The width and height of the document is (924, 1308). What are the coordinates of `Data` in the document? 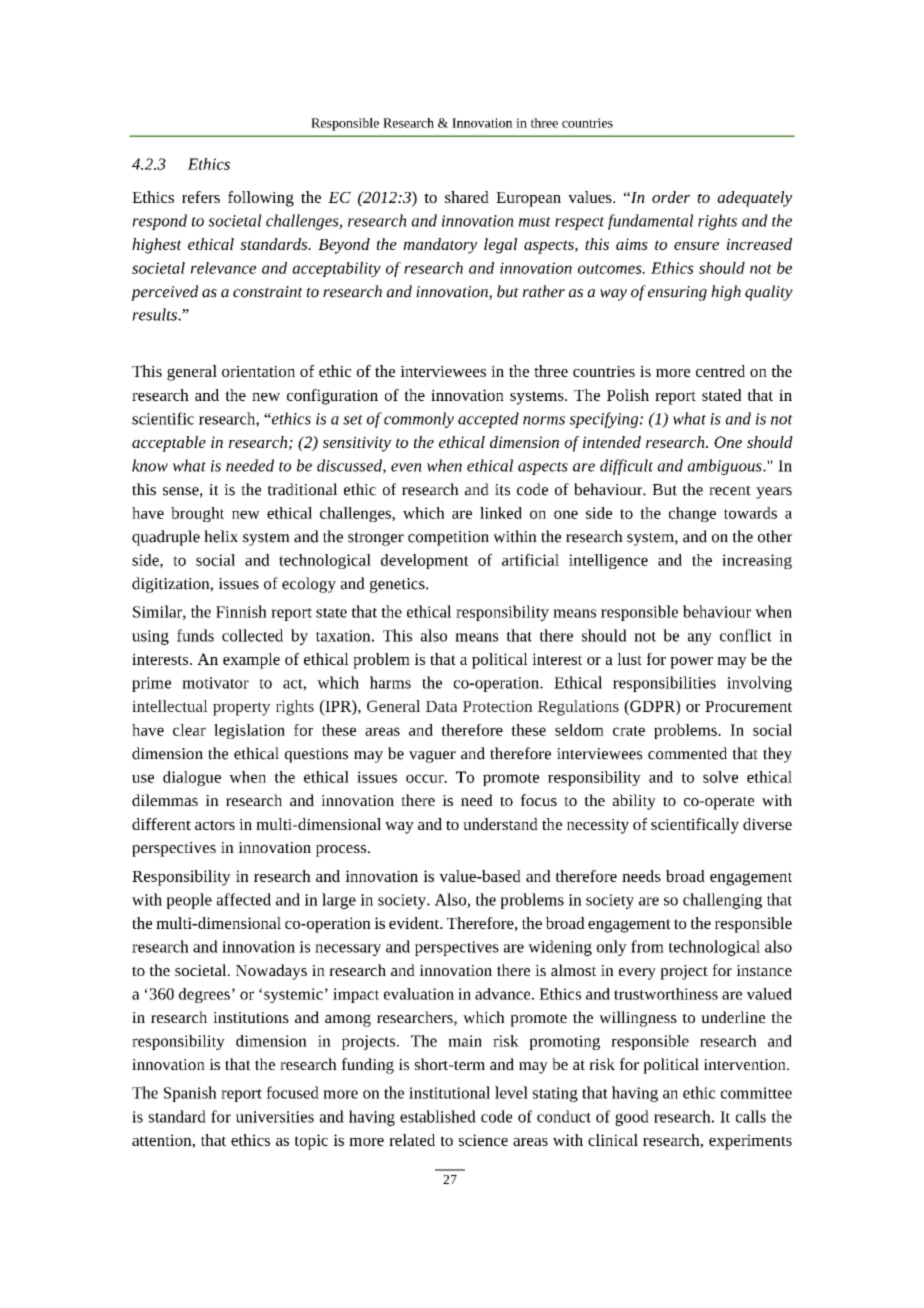 It's located at (441, 706).
